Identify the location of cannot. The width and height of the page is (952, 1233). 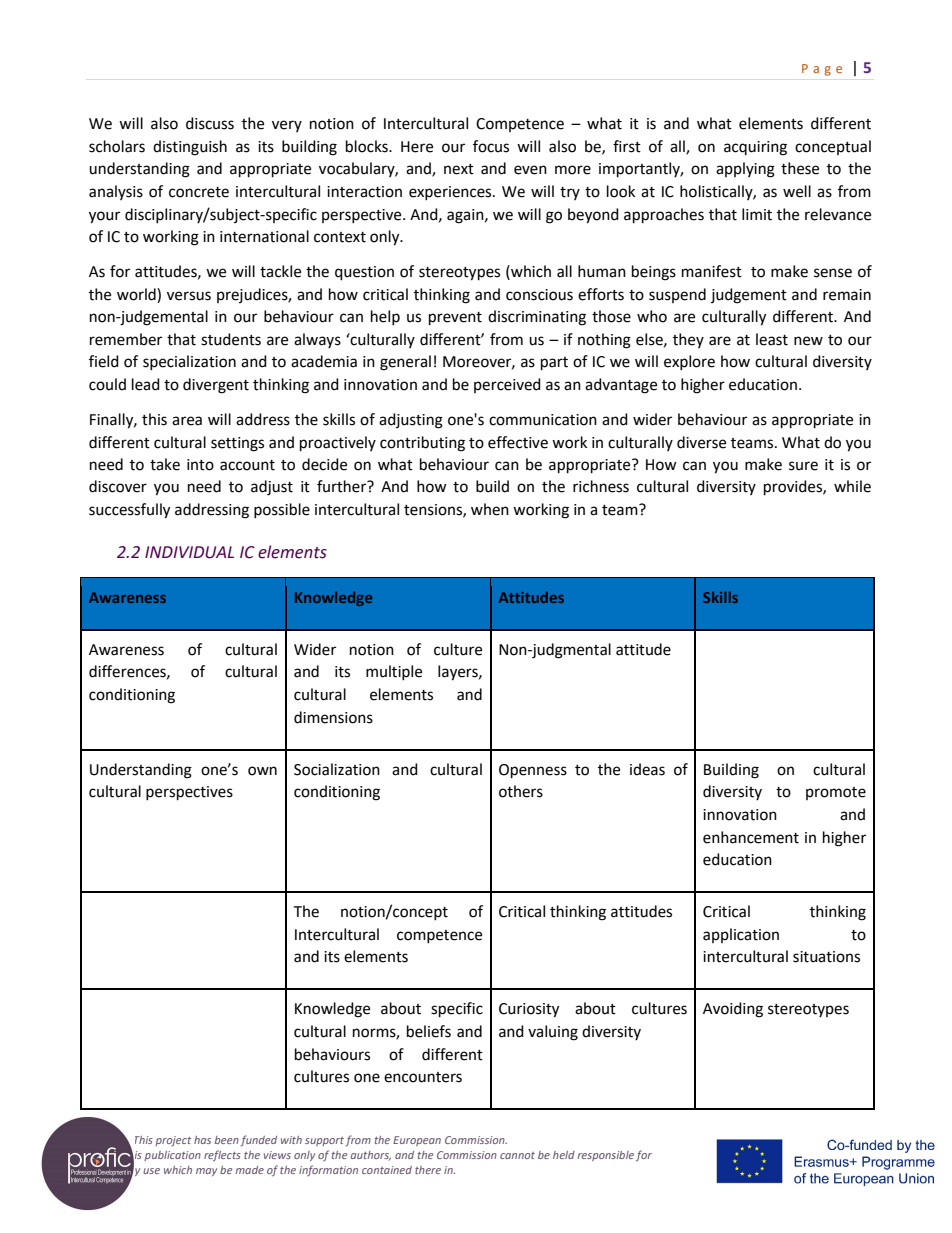
(517, 1155).
